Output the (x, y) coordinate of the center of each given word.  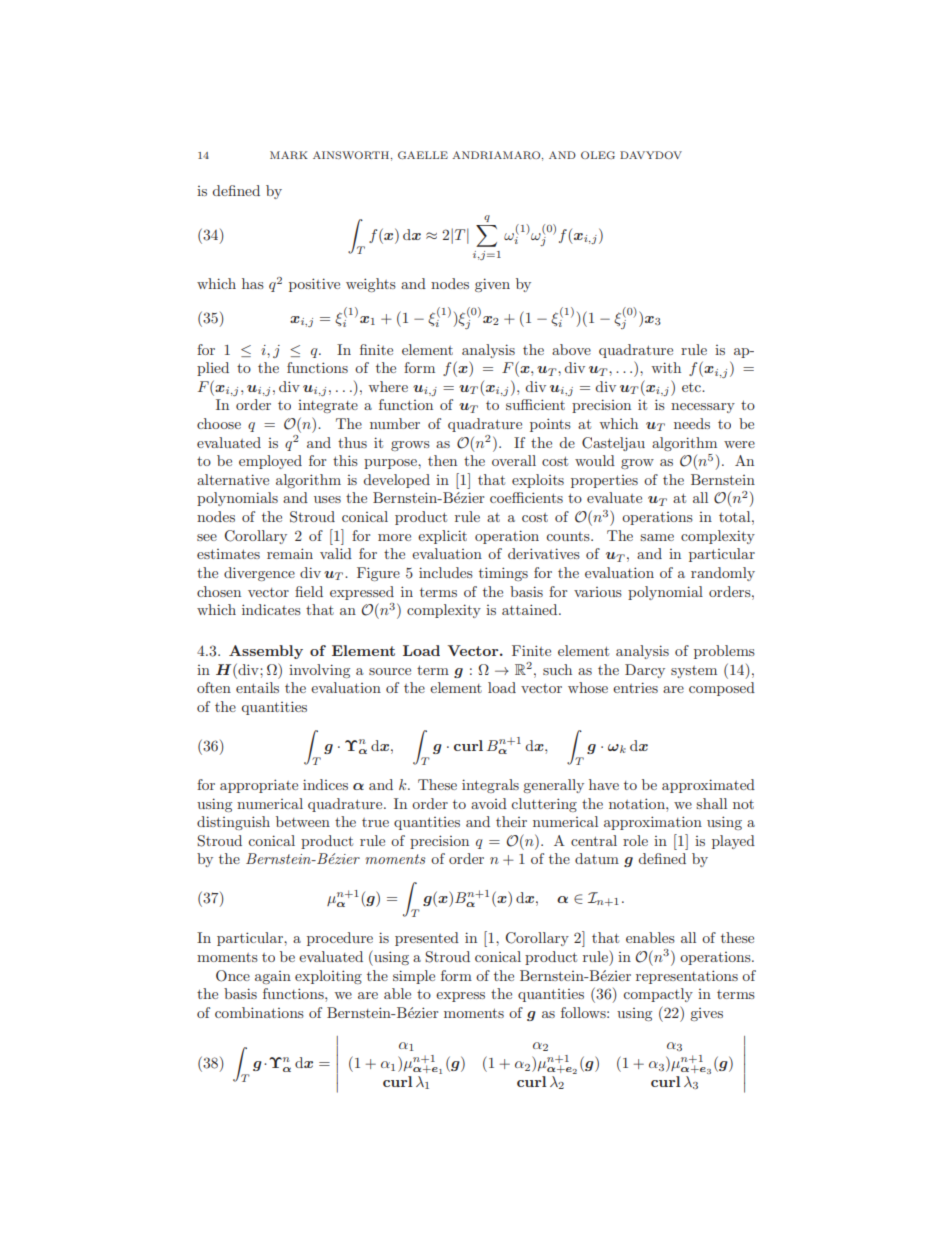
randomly (723, 574)
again (273, 977)
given (492, 285)
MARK (289, 155)
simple (414, 977)
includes (446, 572)
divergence (259, 574)
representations (687, 977)
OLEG (598, 155)
